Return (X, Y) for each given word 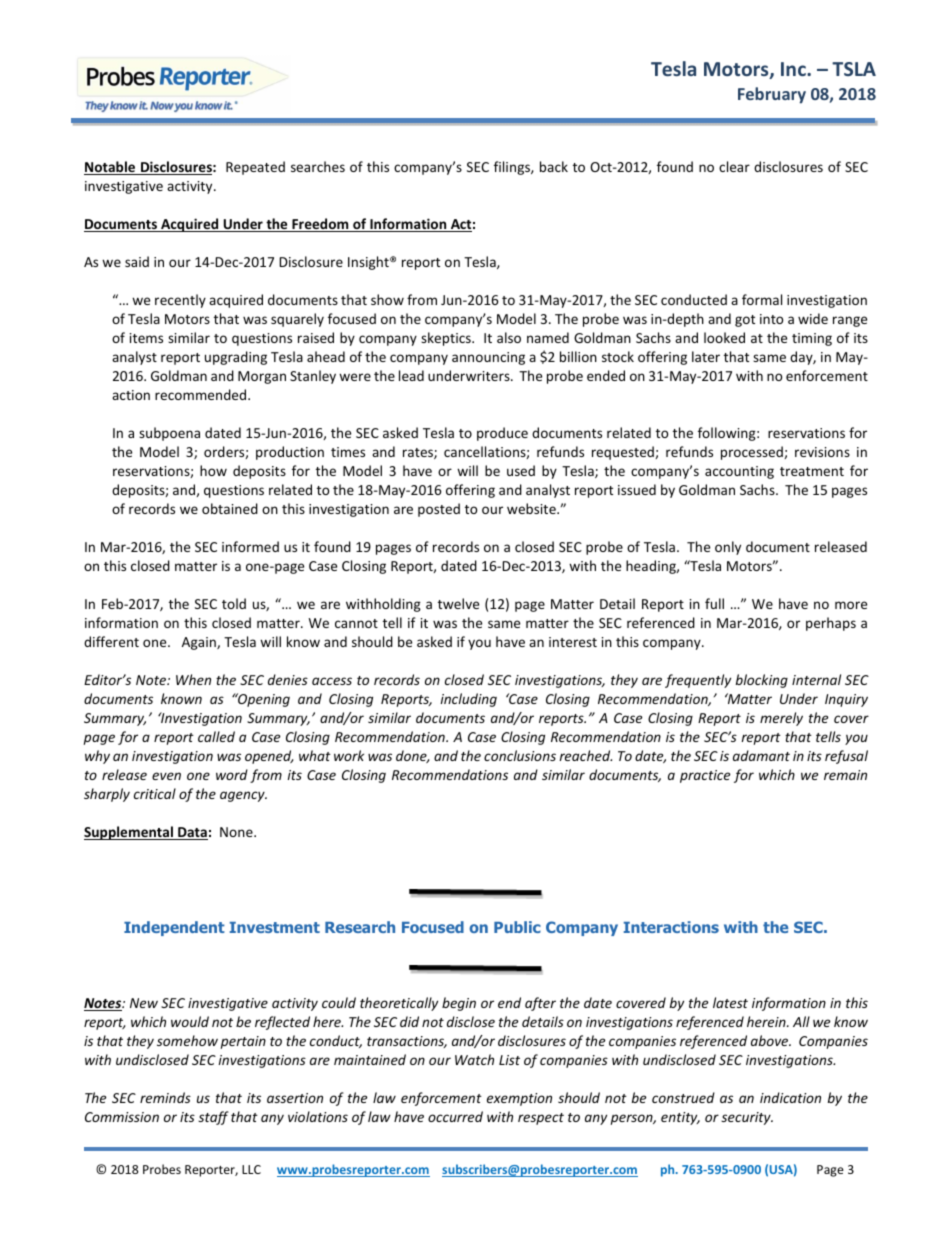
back (554, 166)
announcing (488, 358)
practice (705, 776)
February (772, 95)
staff (213, 1118)
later (706, 356)
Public (517, 927)
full (714, 603)
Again (200, 643)
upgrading (236, 358)
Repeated (255, 168)
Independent (174, 928)
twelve (458, 603)
